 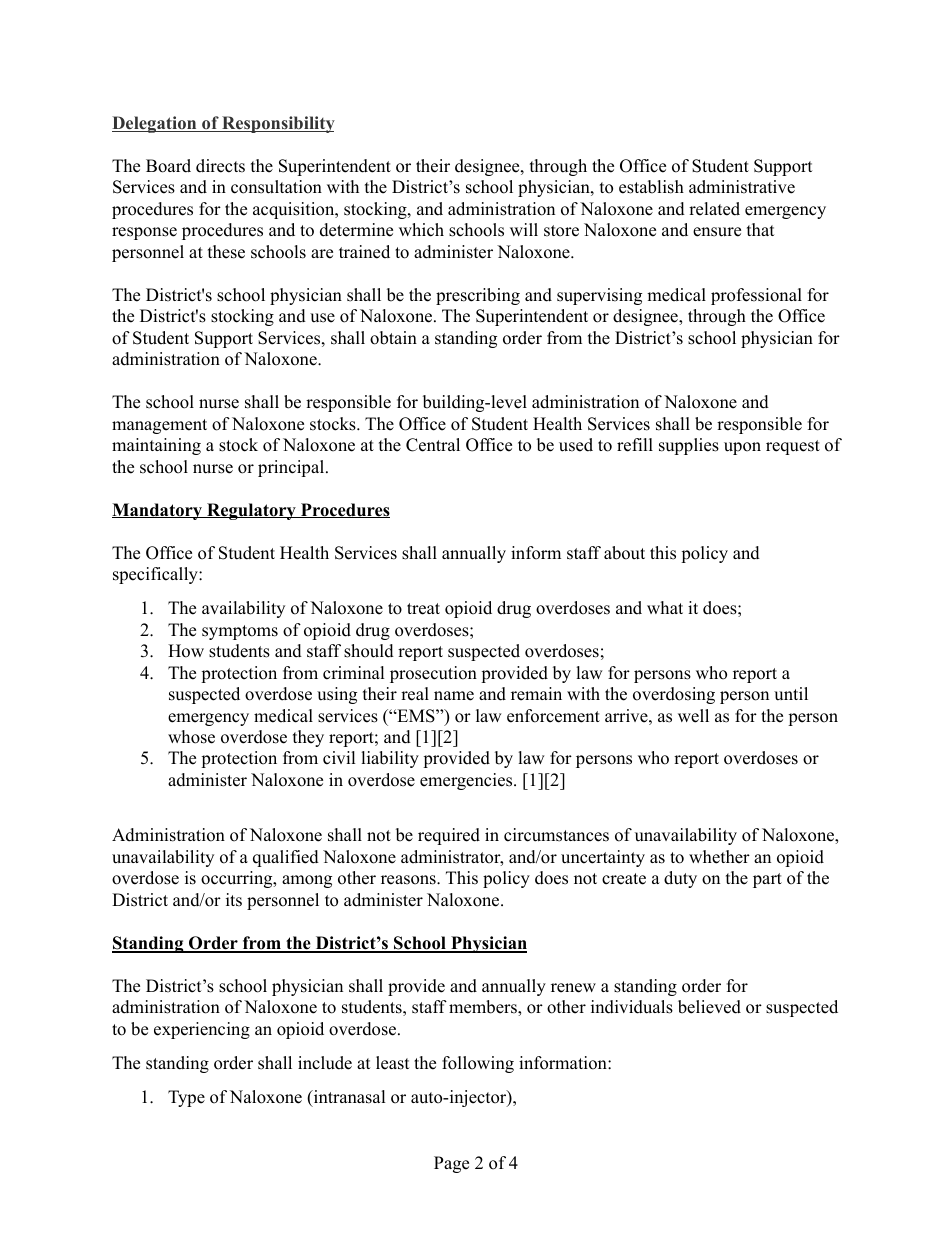 I want to click on Type, so click(x=186, y=1098).
